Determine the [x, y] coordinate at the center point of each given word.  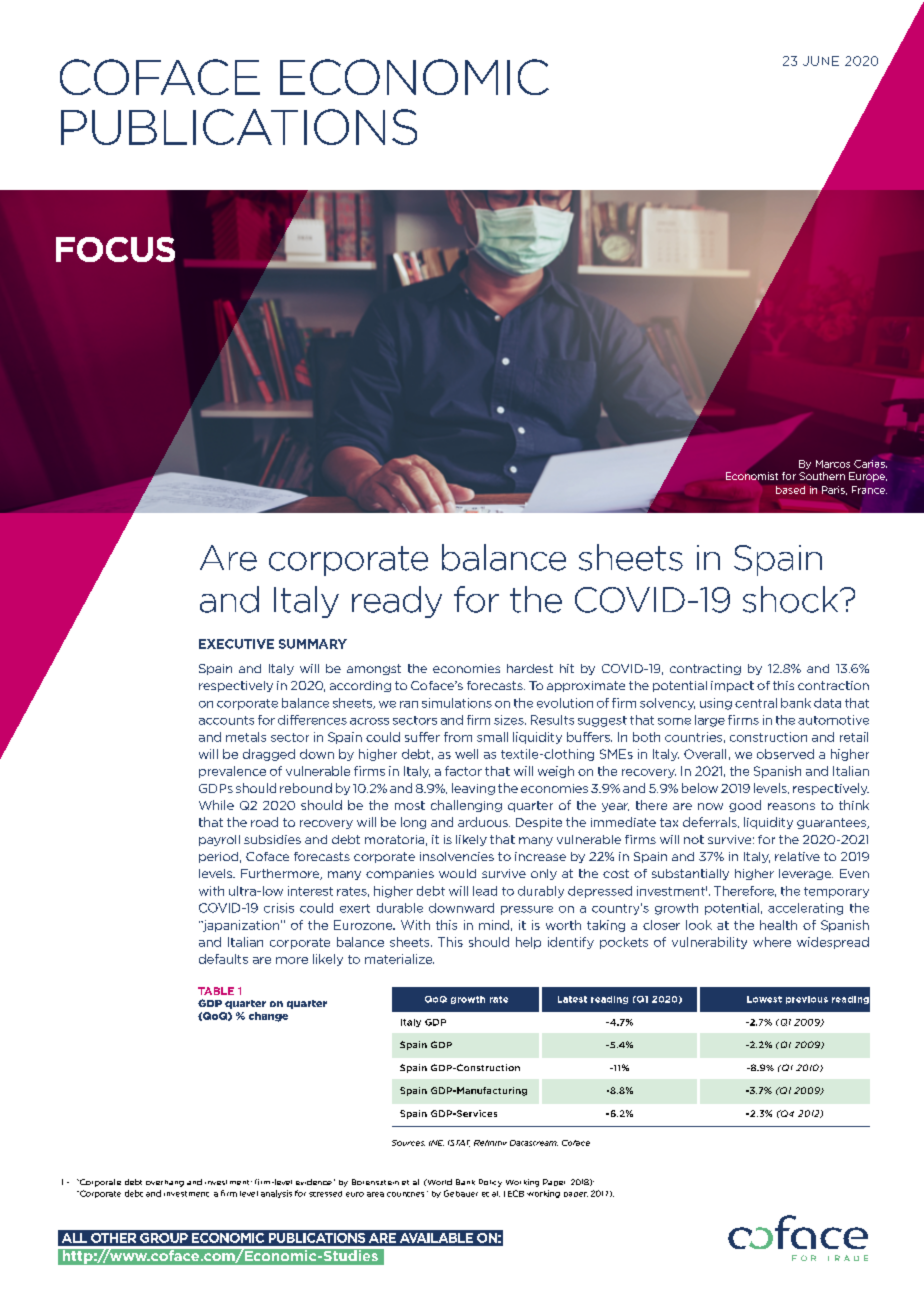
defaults [223, 959]
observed [785, 754]
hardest [530, 668]
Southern [822, 476]
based [790, 490]
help [528, 943]
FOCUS [115, 249]
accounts [226, 720]
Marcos [833, 464]
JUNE [821, 61]
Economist [752, 476]
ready [397, 602]
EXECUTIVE [236, 644]
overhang [165, 1183]
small [492, 737]
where [772, 942]
